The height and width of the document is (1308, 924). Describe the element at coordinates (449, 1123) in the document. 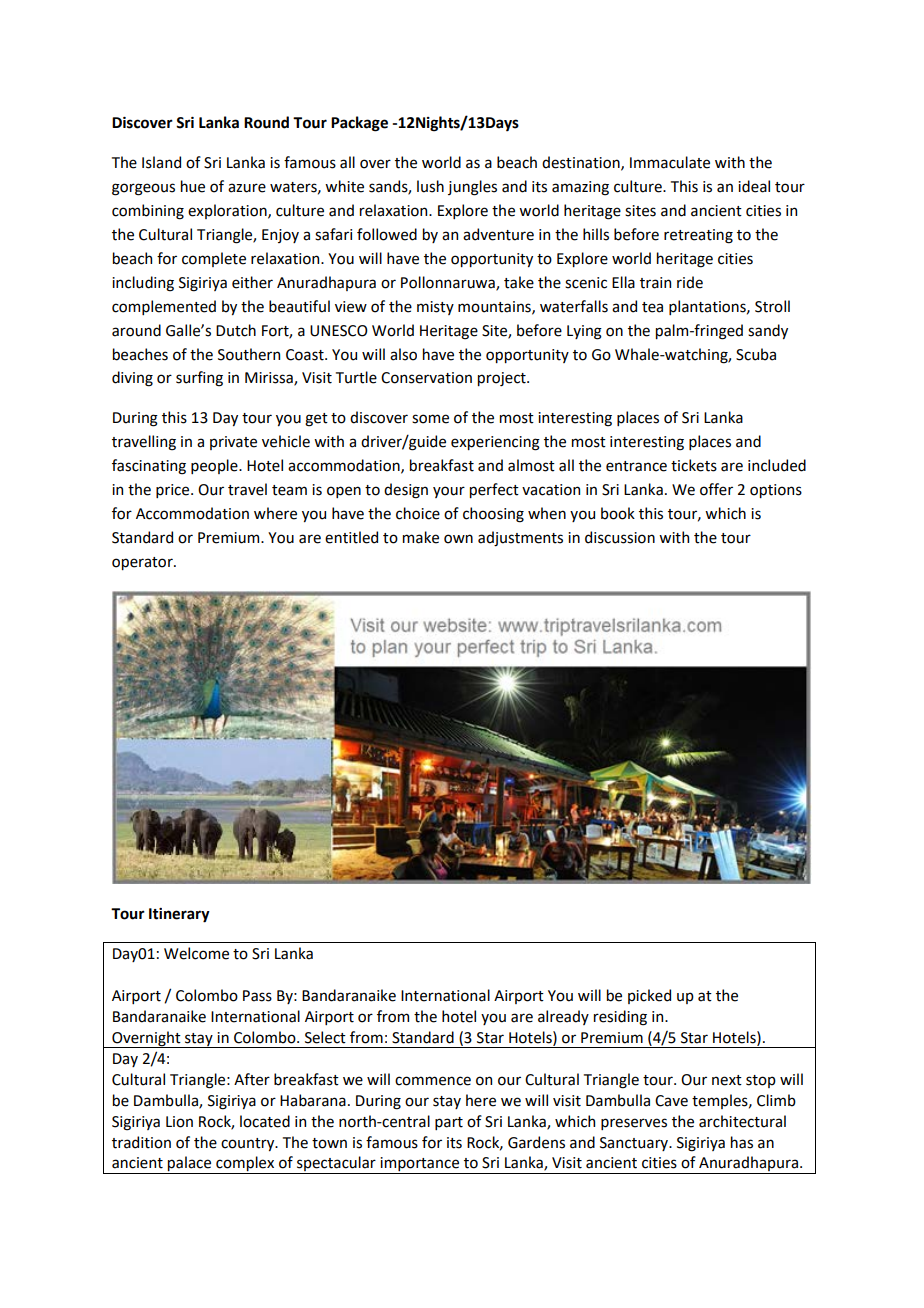

I see `part` at that location.
